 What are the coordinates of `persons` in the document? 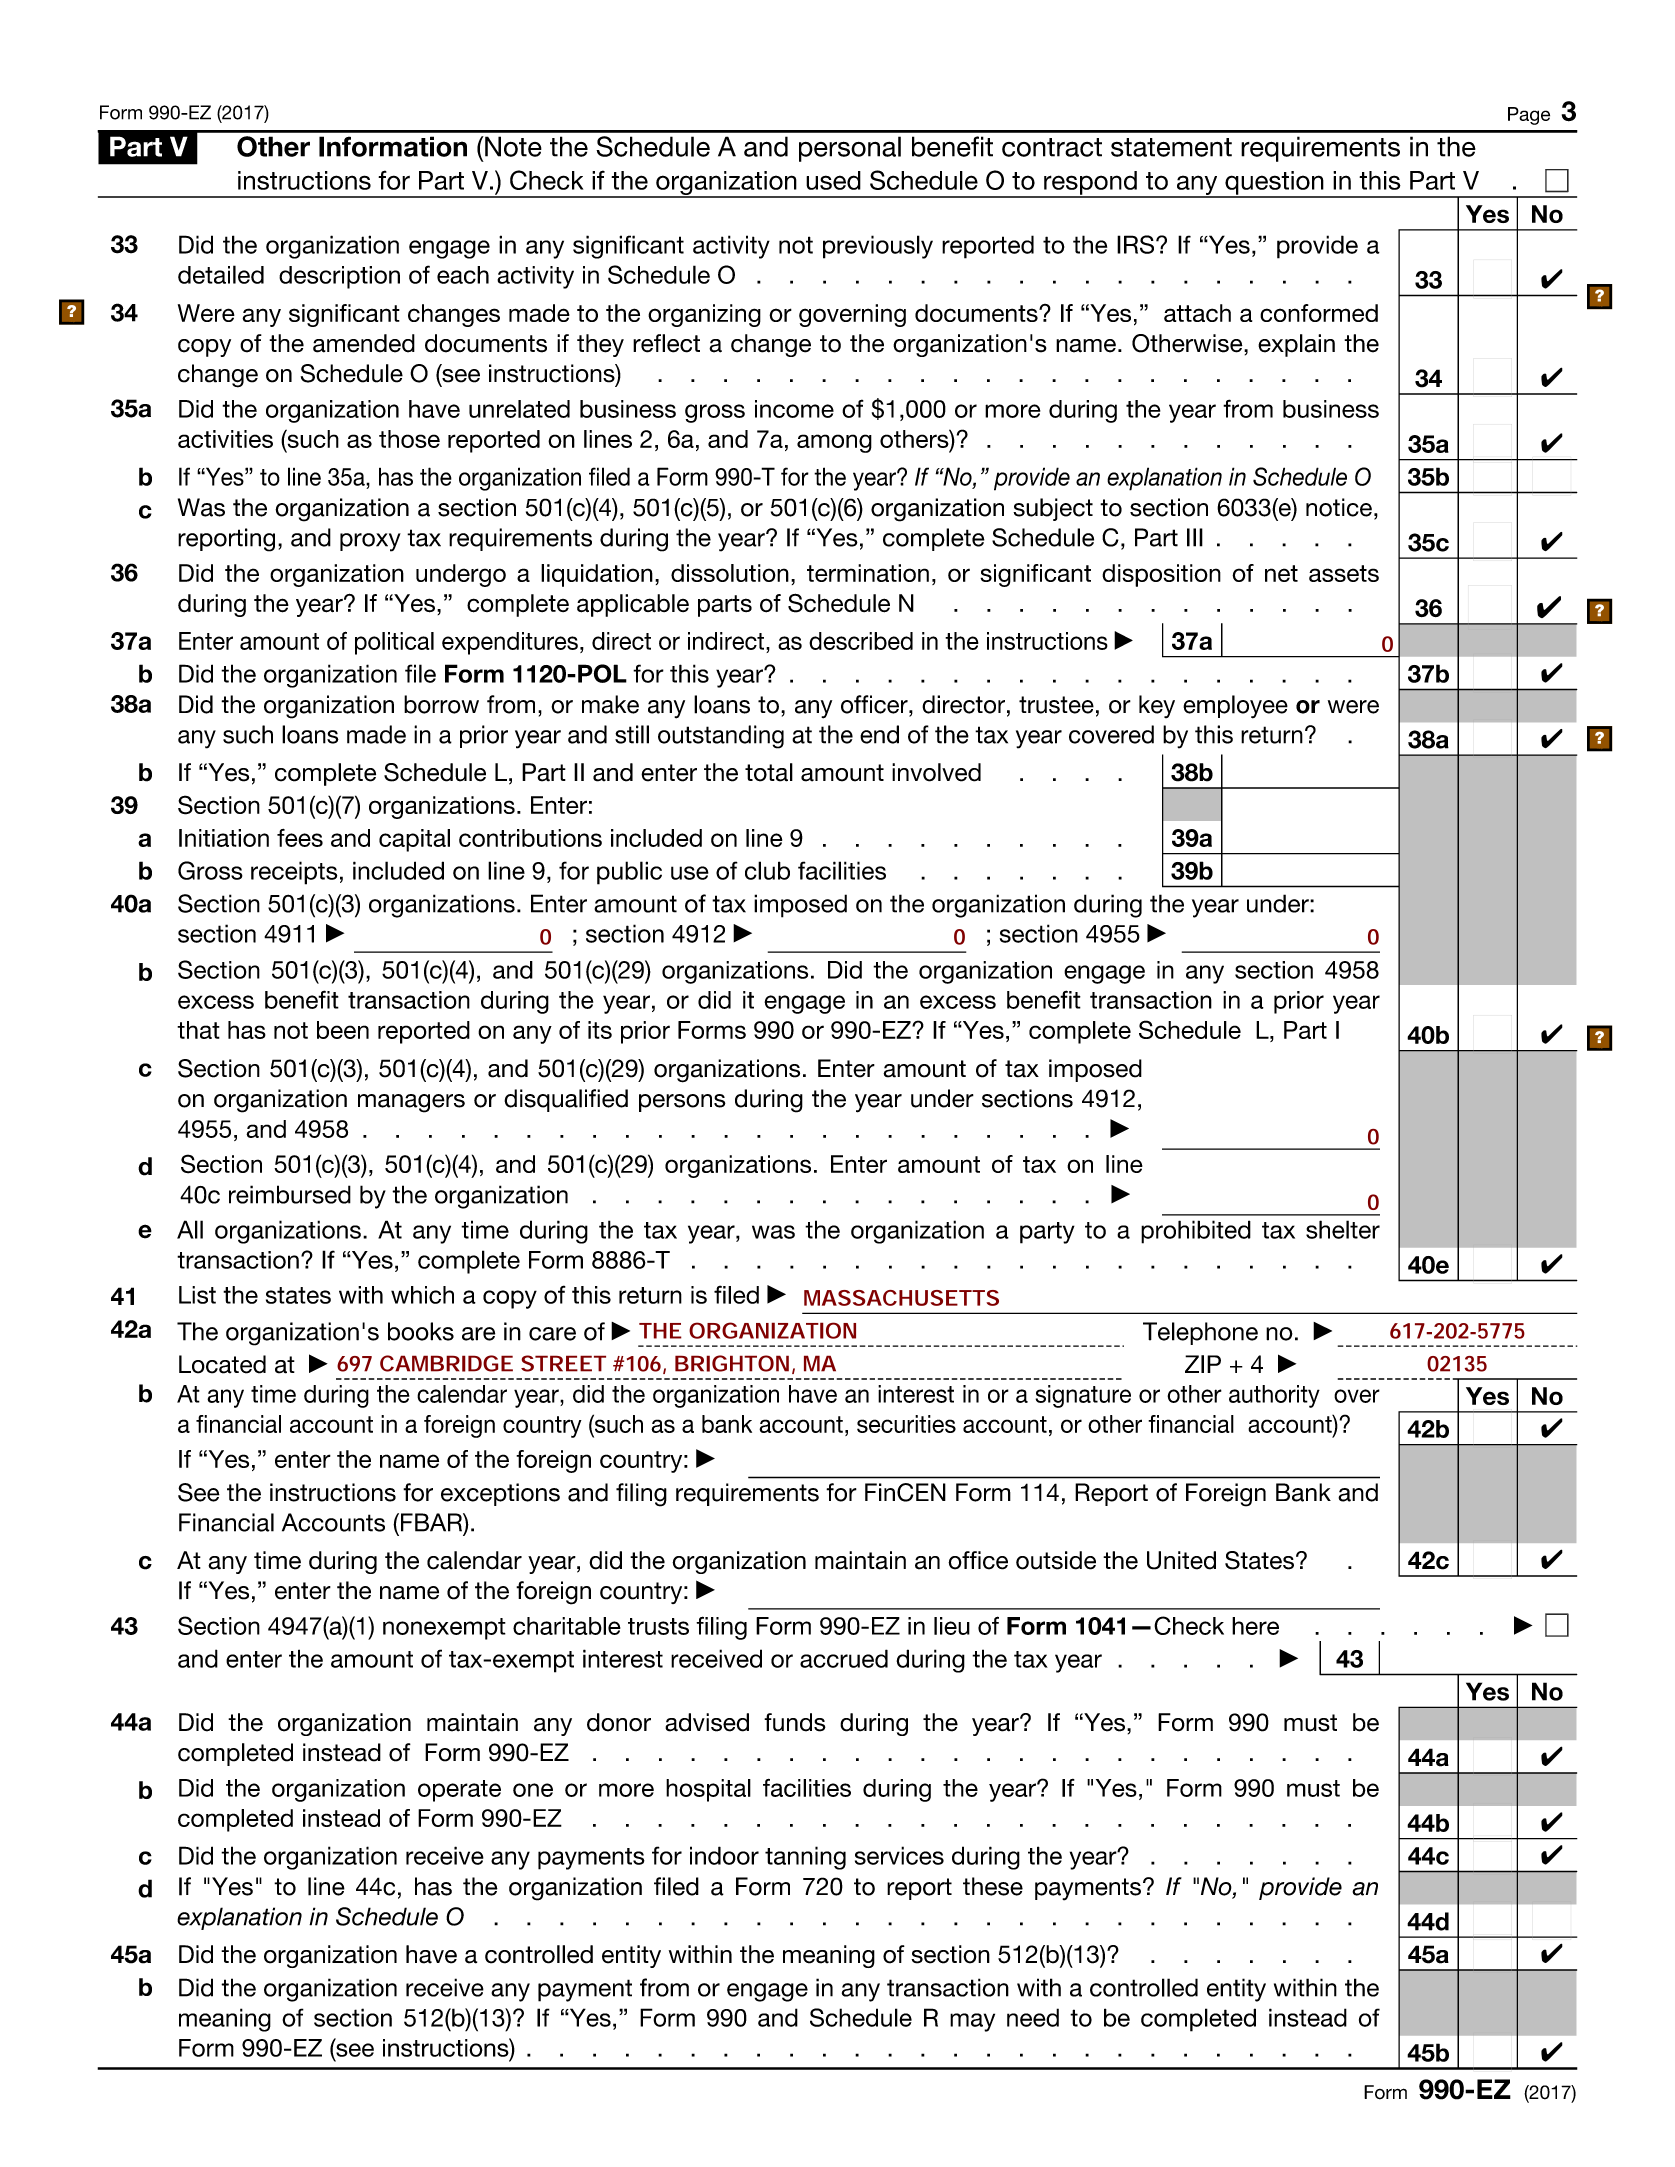 It's located at (682, 1103).
